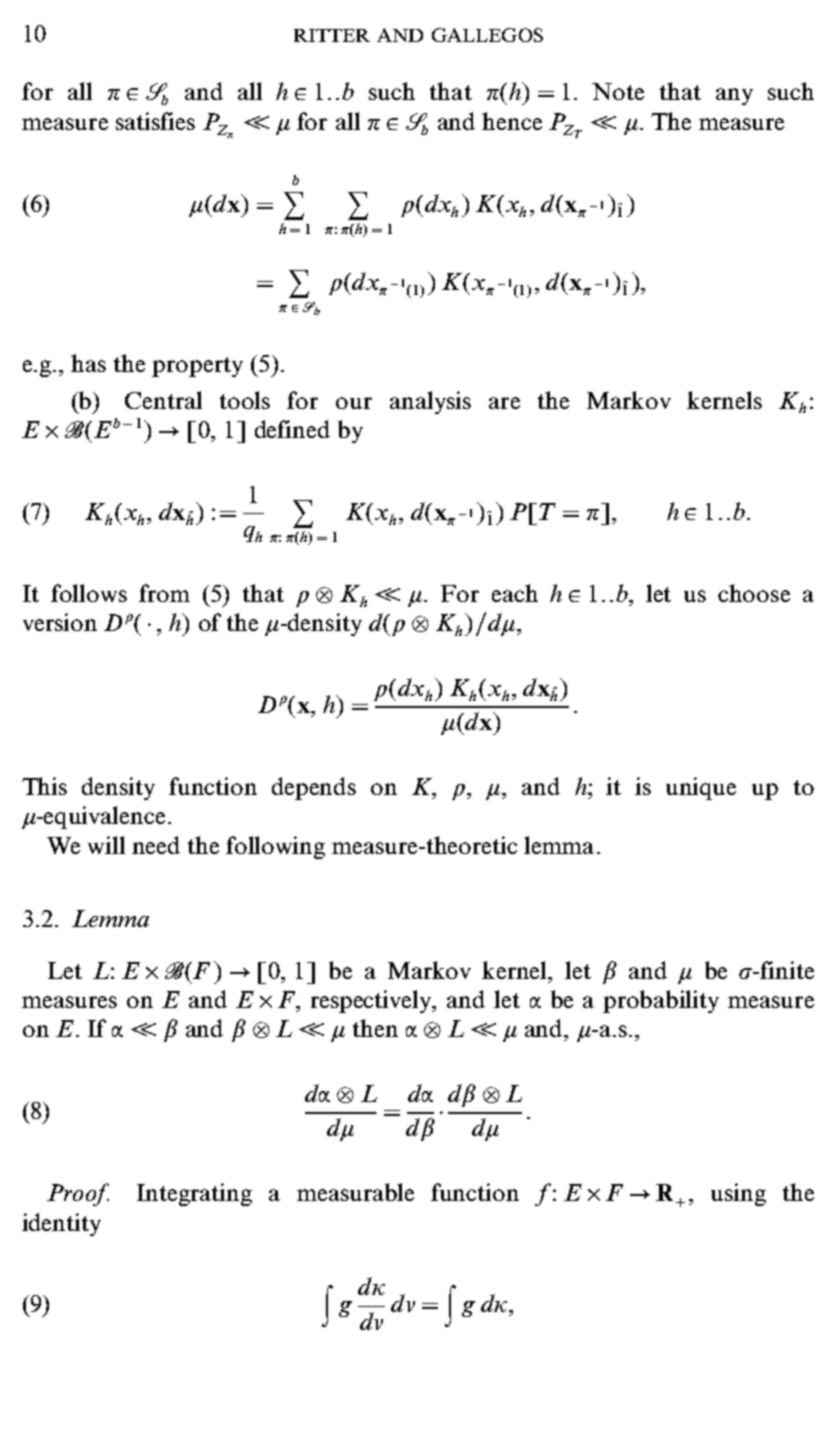  Describe the element at coordinates (738, 1194) in the page. I see `using` at that location.
